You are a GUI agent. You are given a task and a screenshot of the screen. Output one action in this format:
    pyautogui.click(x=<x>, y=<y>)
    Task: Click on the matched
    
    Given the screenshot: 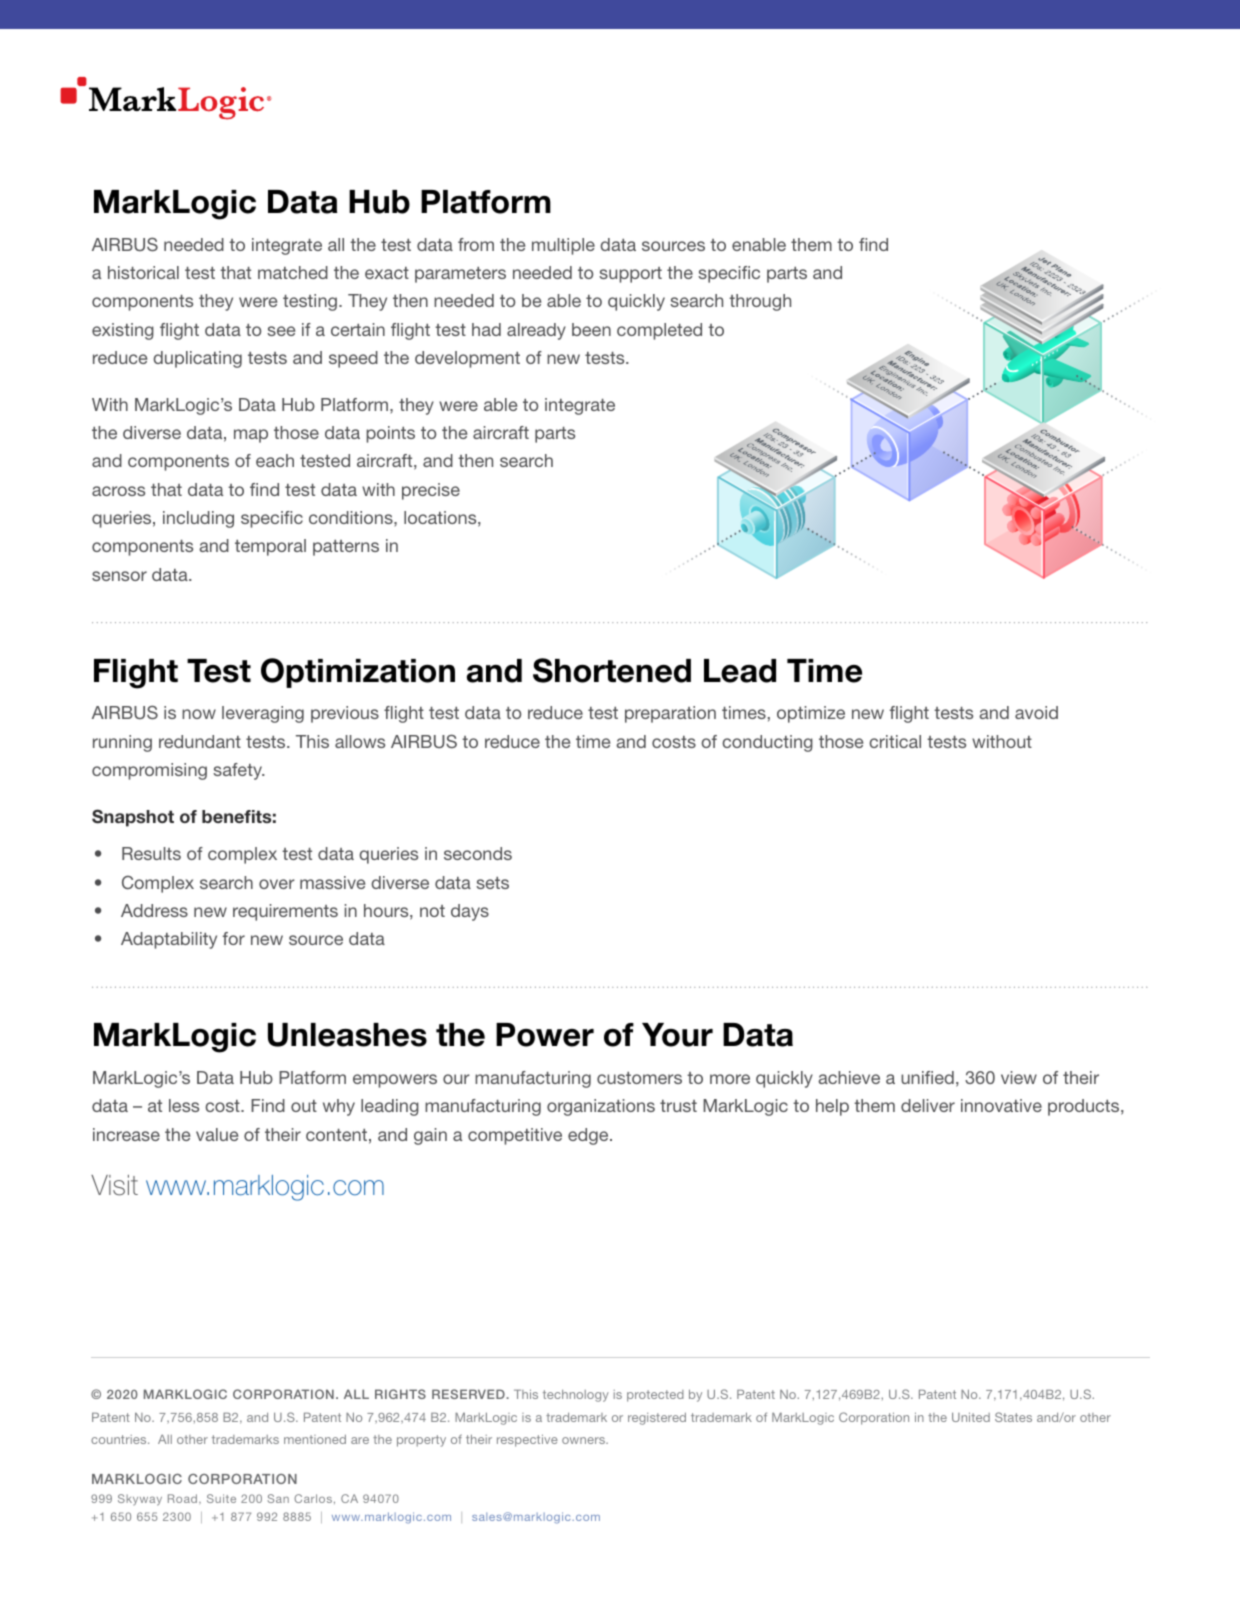 What is the action you would take?
    pyautogui.click(x=293, y=272)
